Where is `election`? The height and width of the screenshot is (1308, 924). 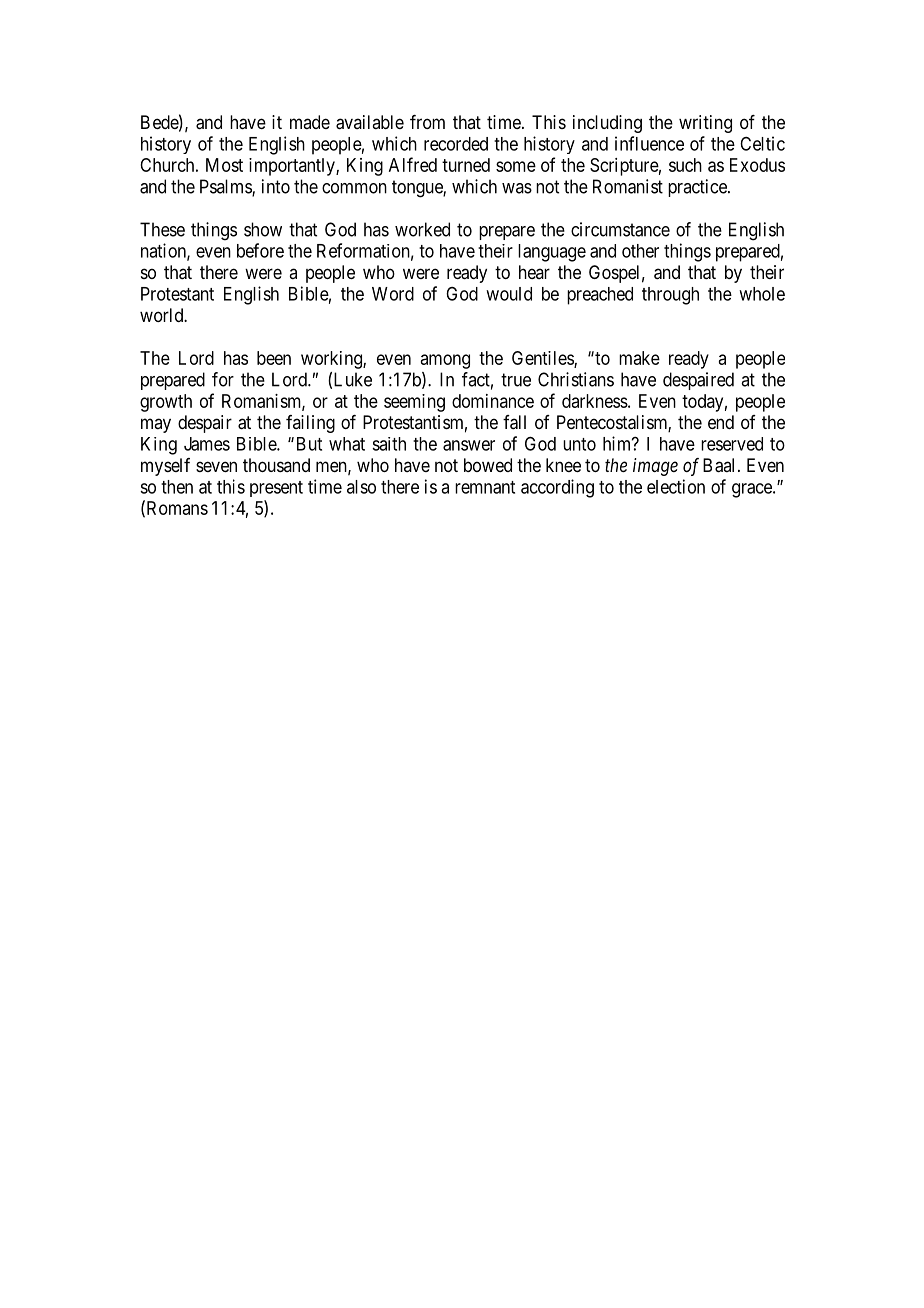 election is located at coordinates (676, 486).
